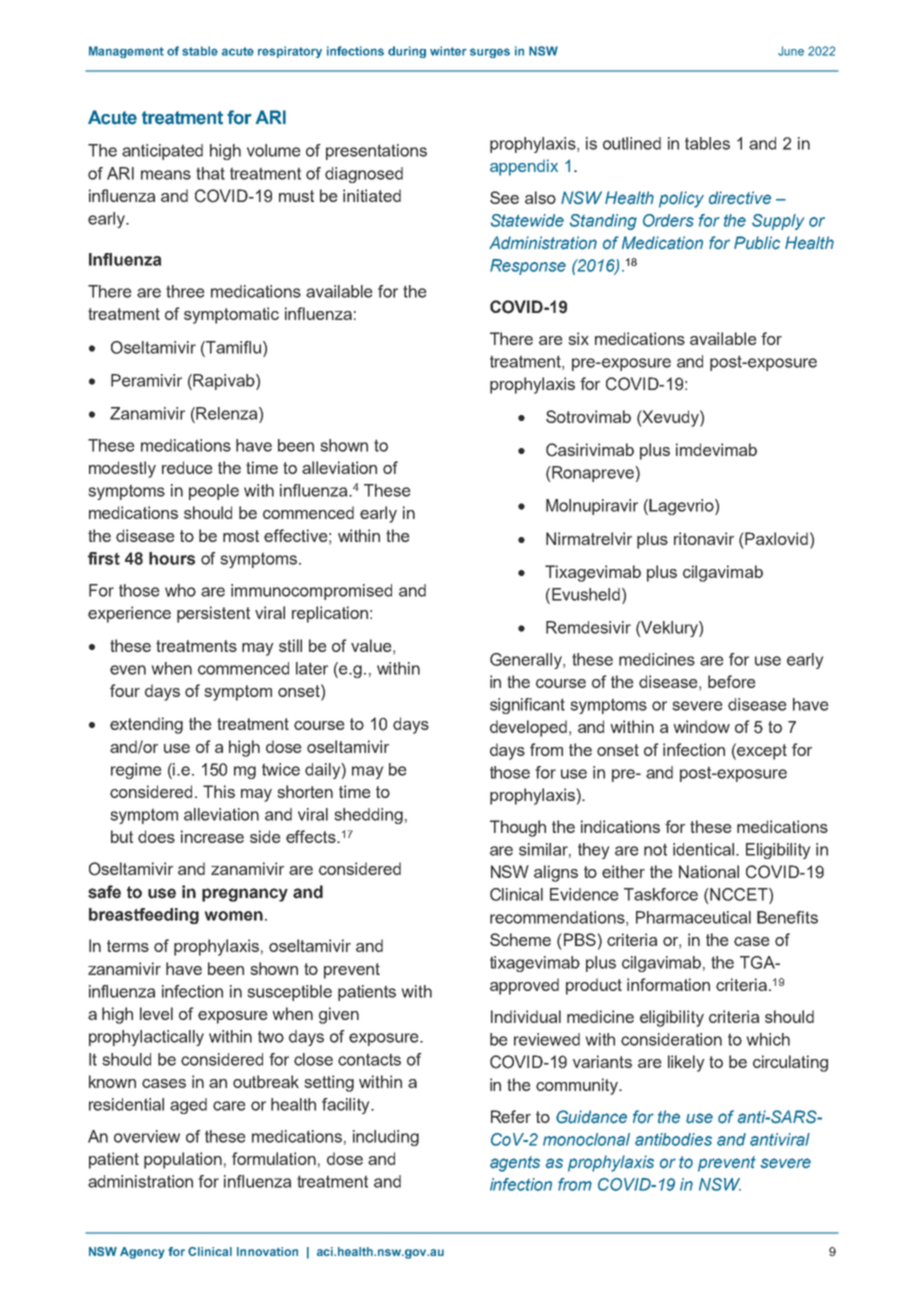 The image size is (924, 1308). I want to click on Though, so click(518, 828).
